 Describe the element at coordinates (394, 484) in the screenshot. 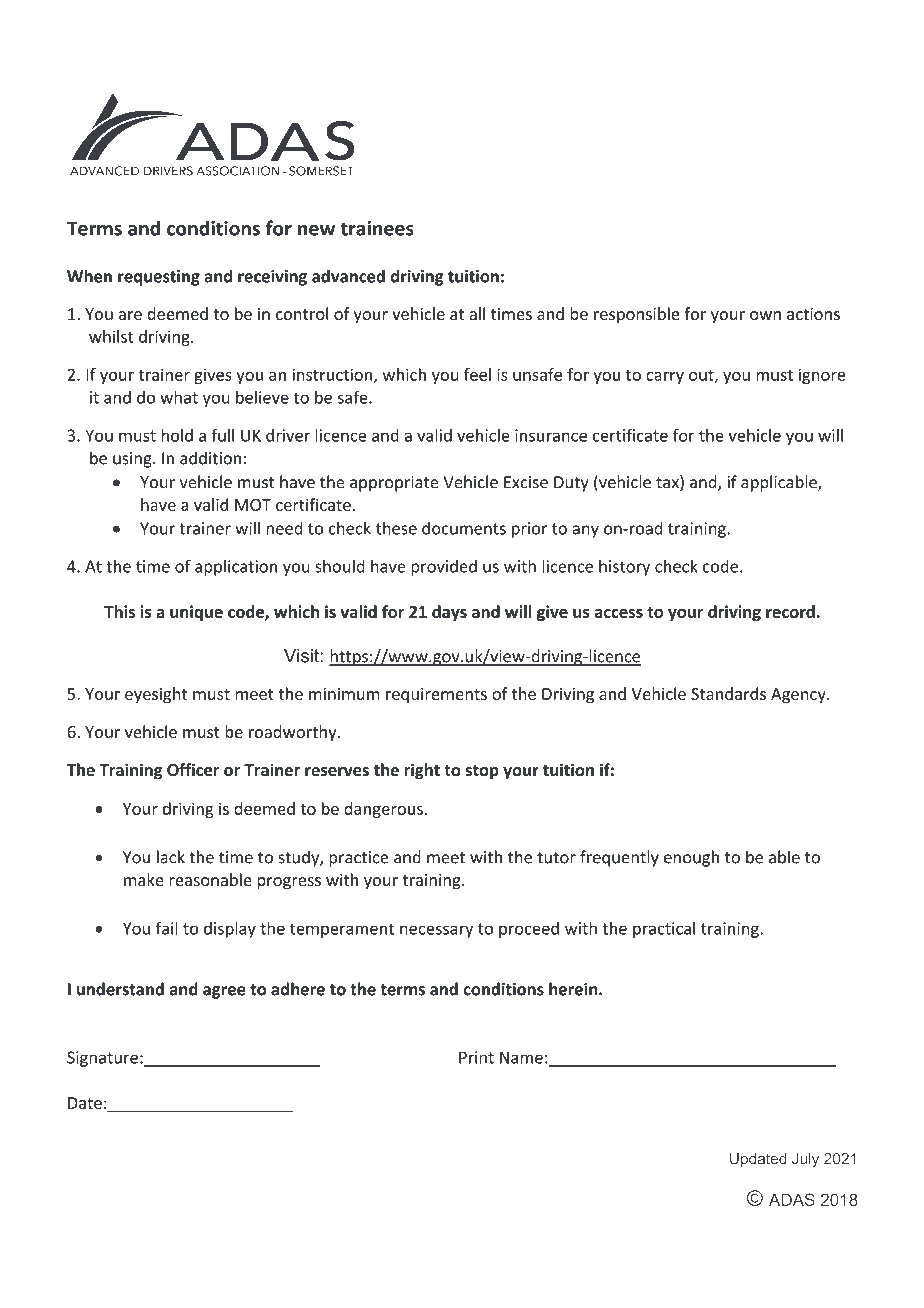

I see `appropriate` at that location.
